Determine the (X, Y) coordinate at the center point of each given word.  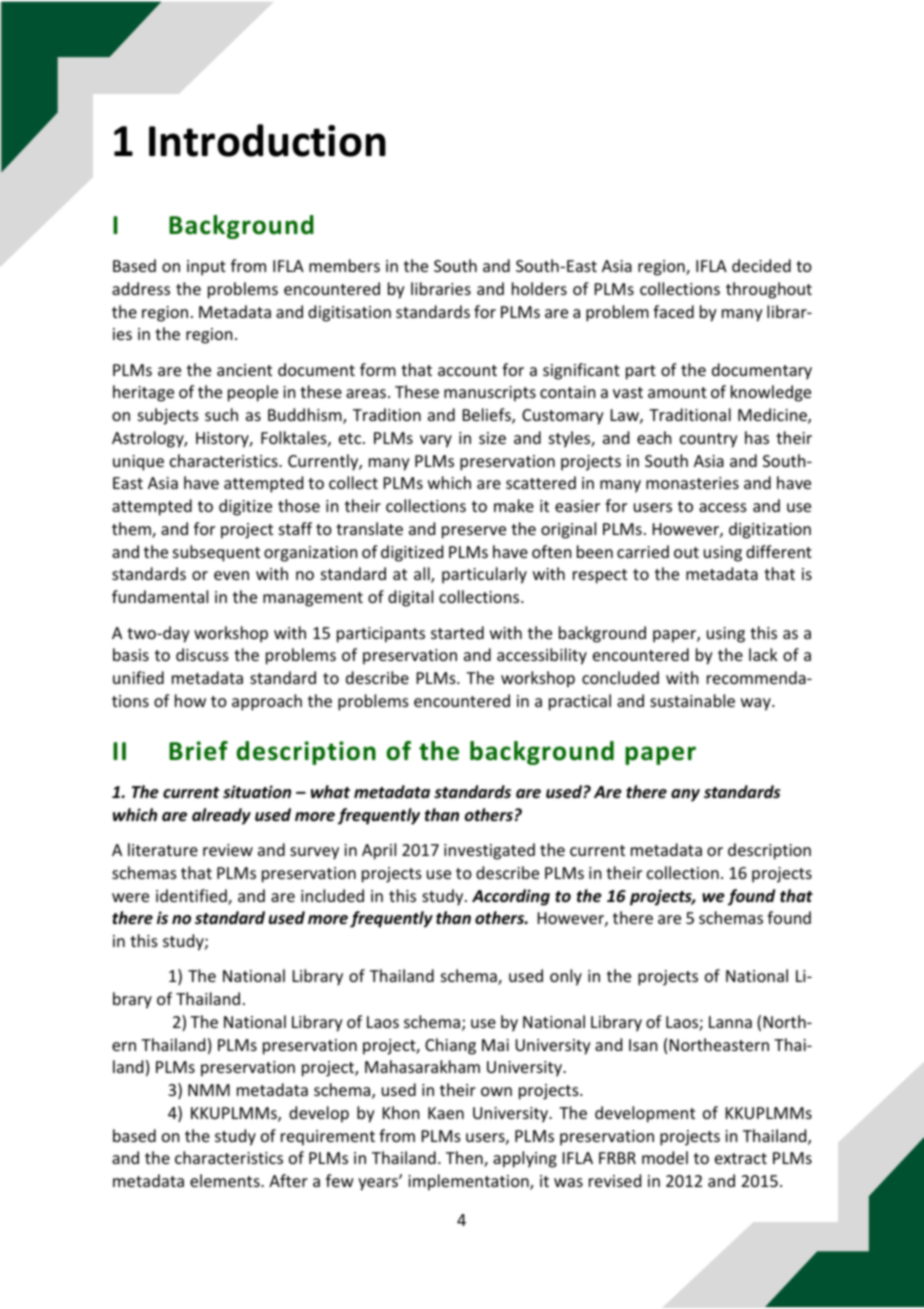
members (344, 265)
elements (226, 1180)
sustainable (692, 700)
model (665, 1157)
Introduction (267, 140)
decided (761, 265)
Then (465, 1159)
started (457, 632)
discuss (202, 654)
